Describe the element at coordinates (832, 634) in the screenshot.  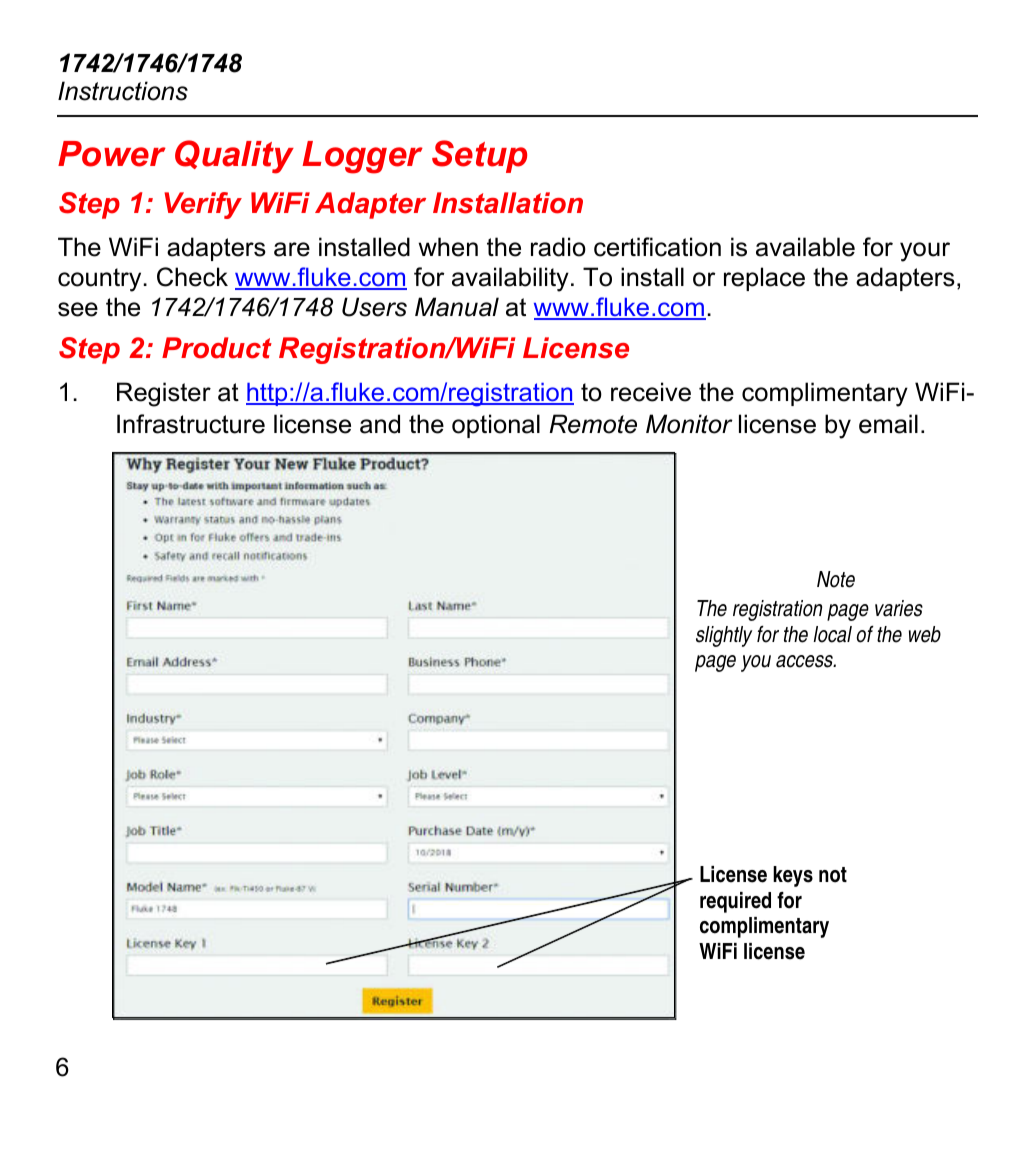
I see `local` at that location.
